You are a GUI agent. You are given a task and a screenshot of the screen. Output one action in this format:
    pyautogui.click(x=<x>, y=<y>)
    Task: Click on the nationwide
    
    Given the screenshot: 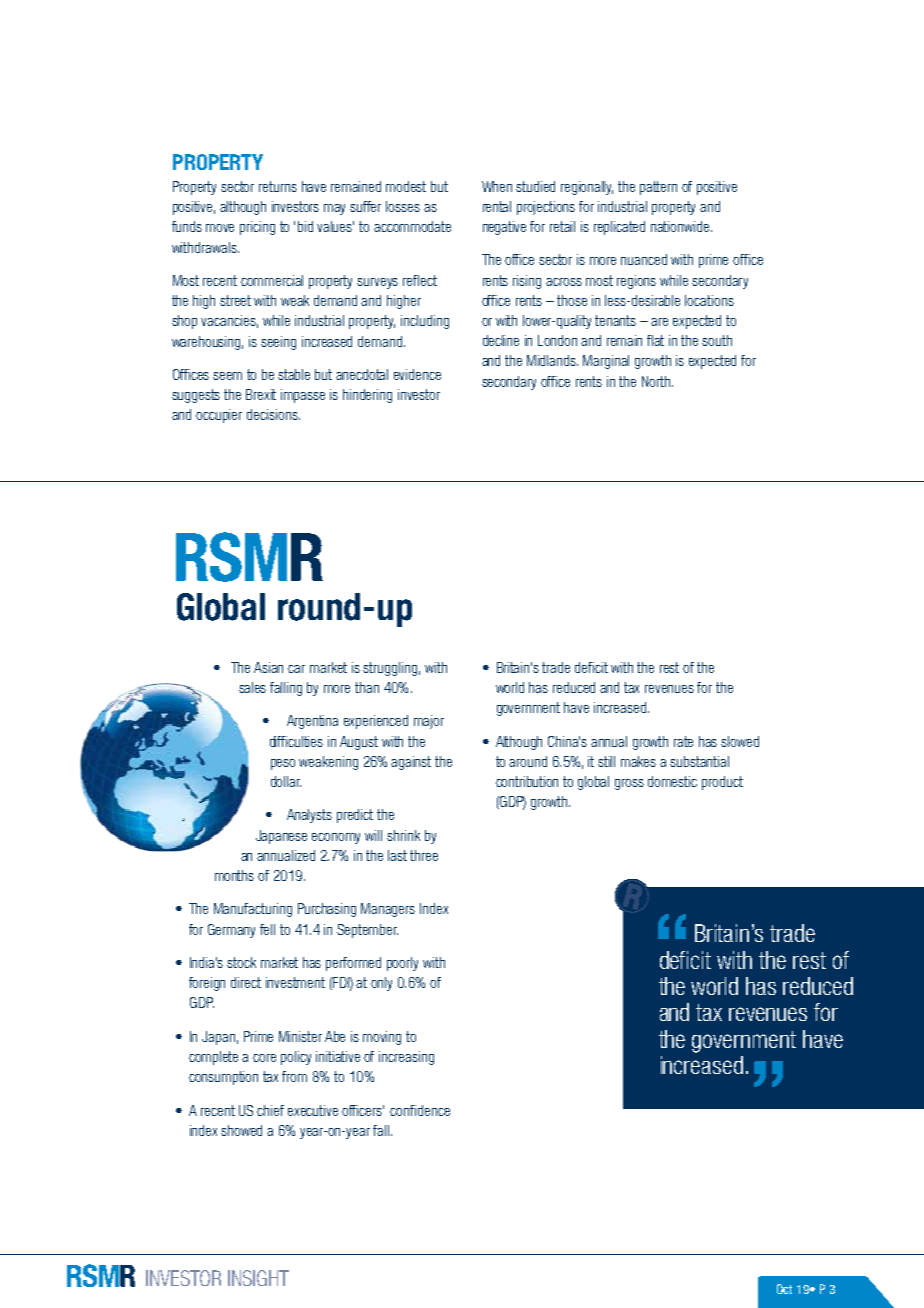 What is the action you would take?
    pyautogui.click(x=681, y=226)
